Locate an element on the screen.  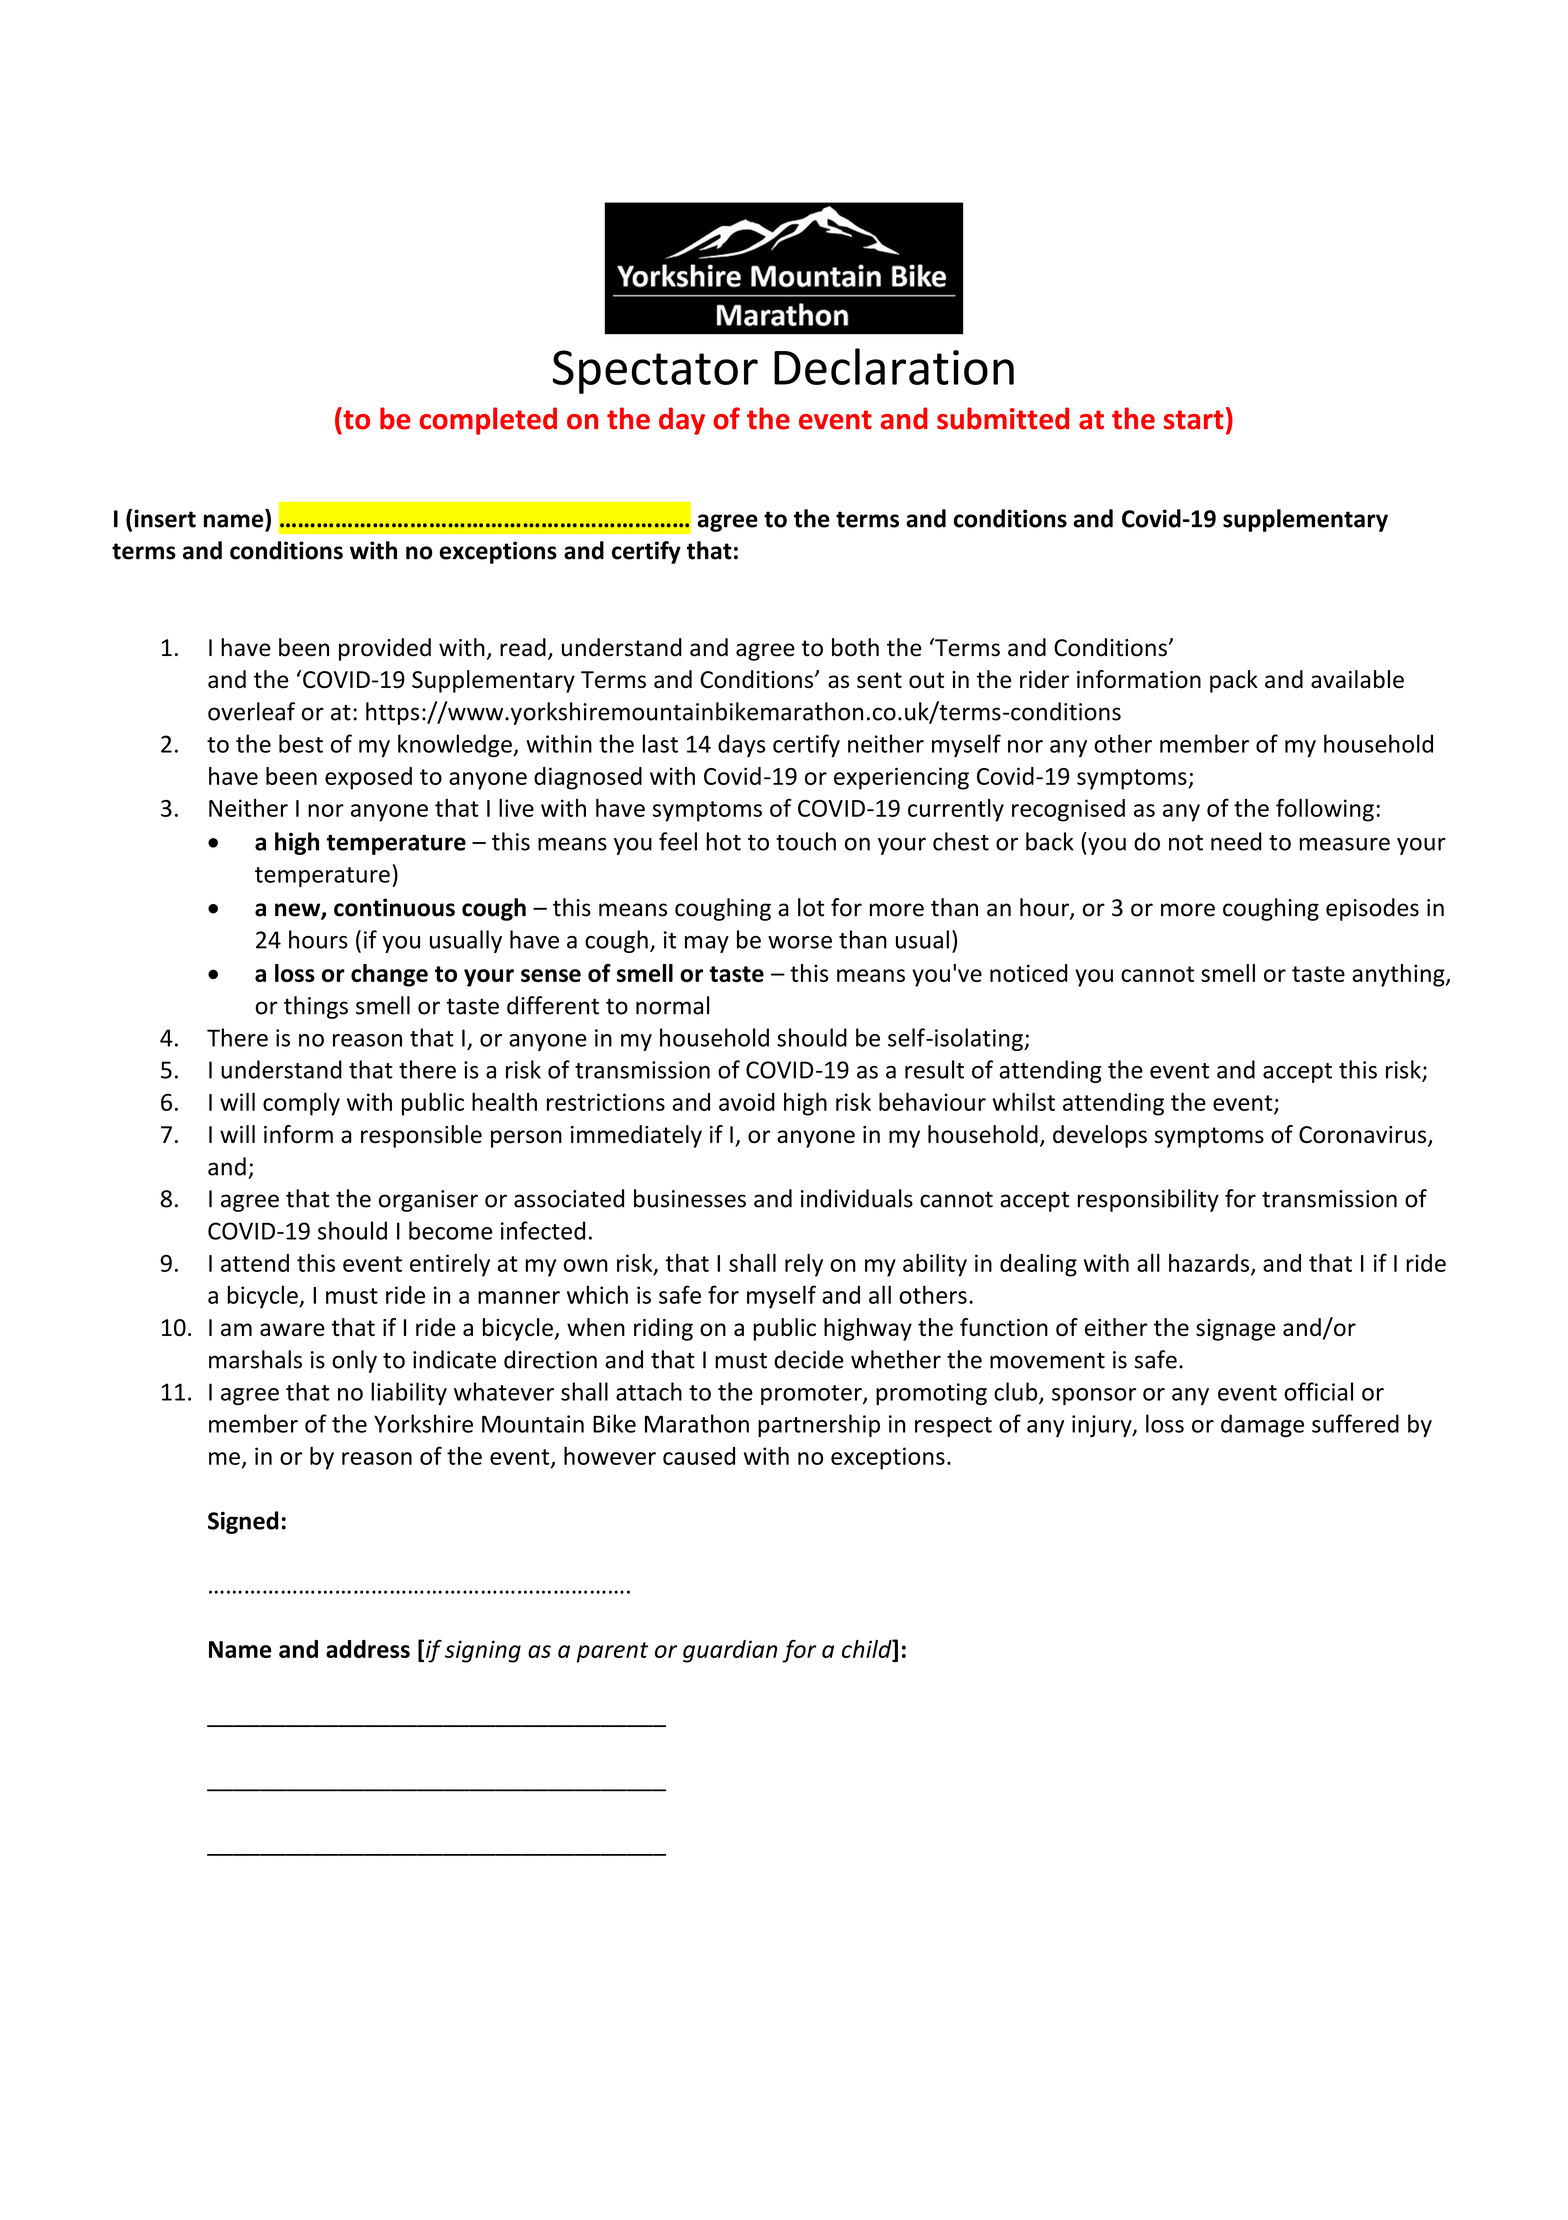
individuals is located at coordinates (857, 1198).
